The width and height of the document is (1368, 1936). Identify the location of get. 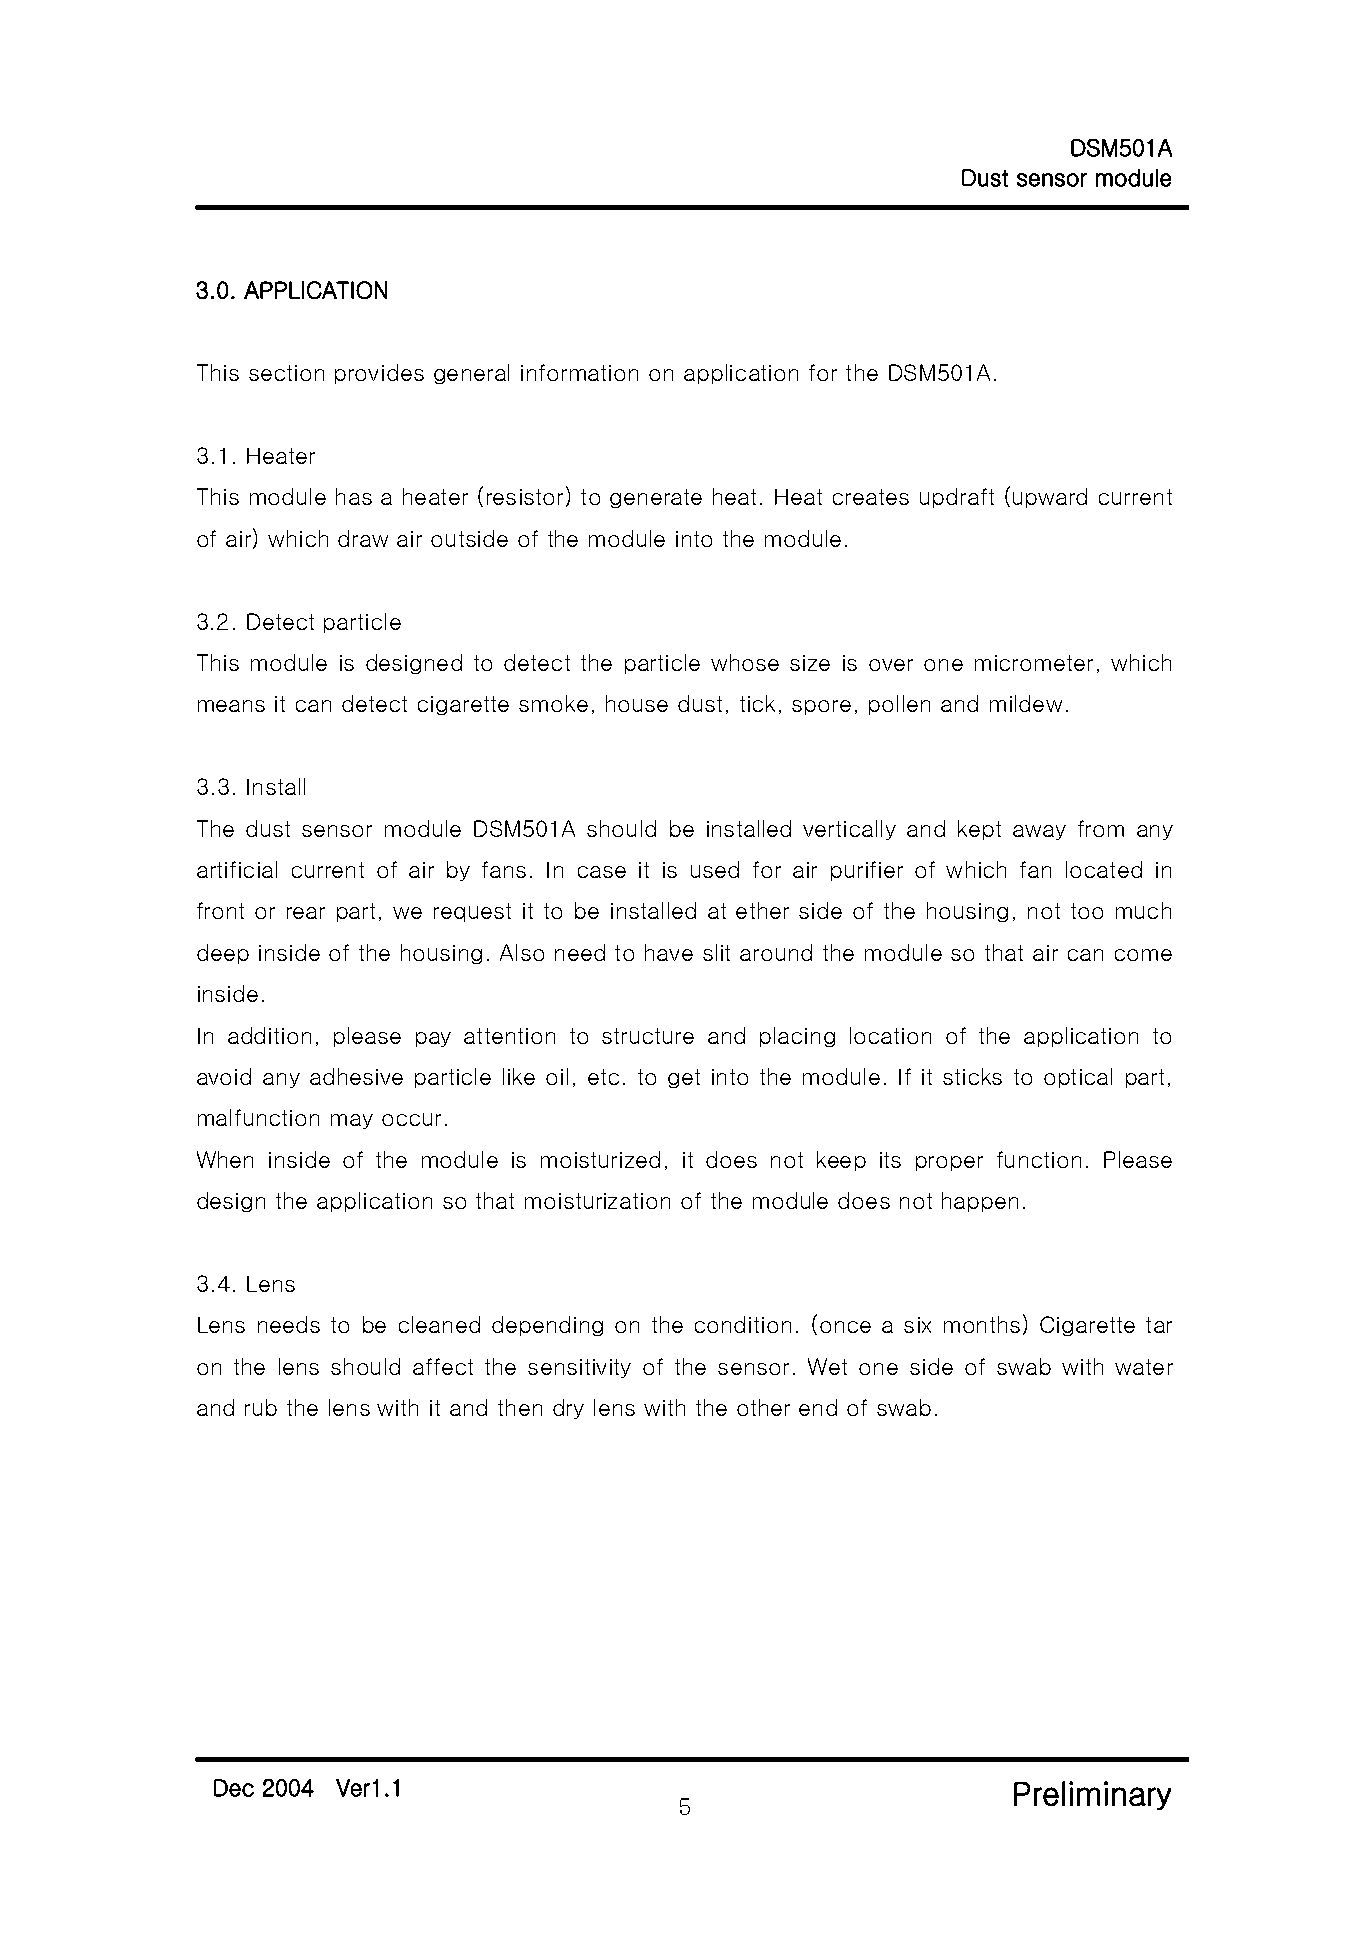
(684, 1078).
